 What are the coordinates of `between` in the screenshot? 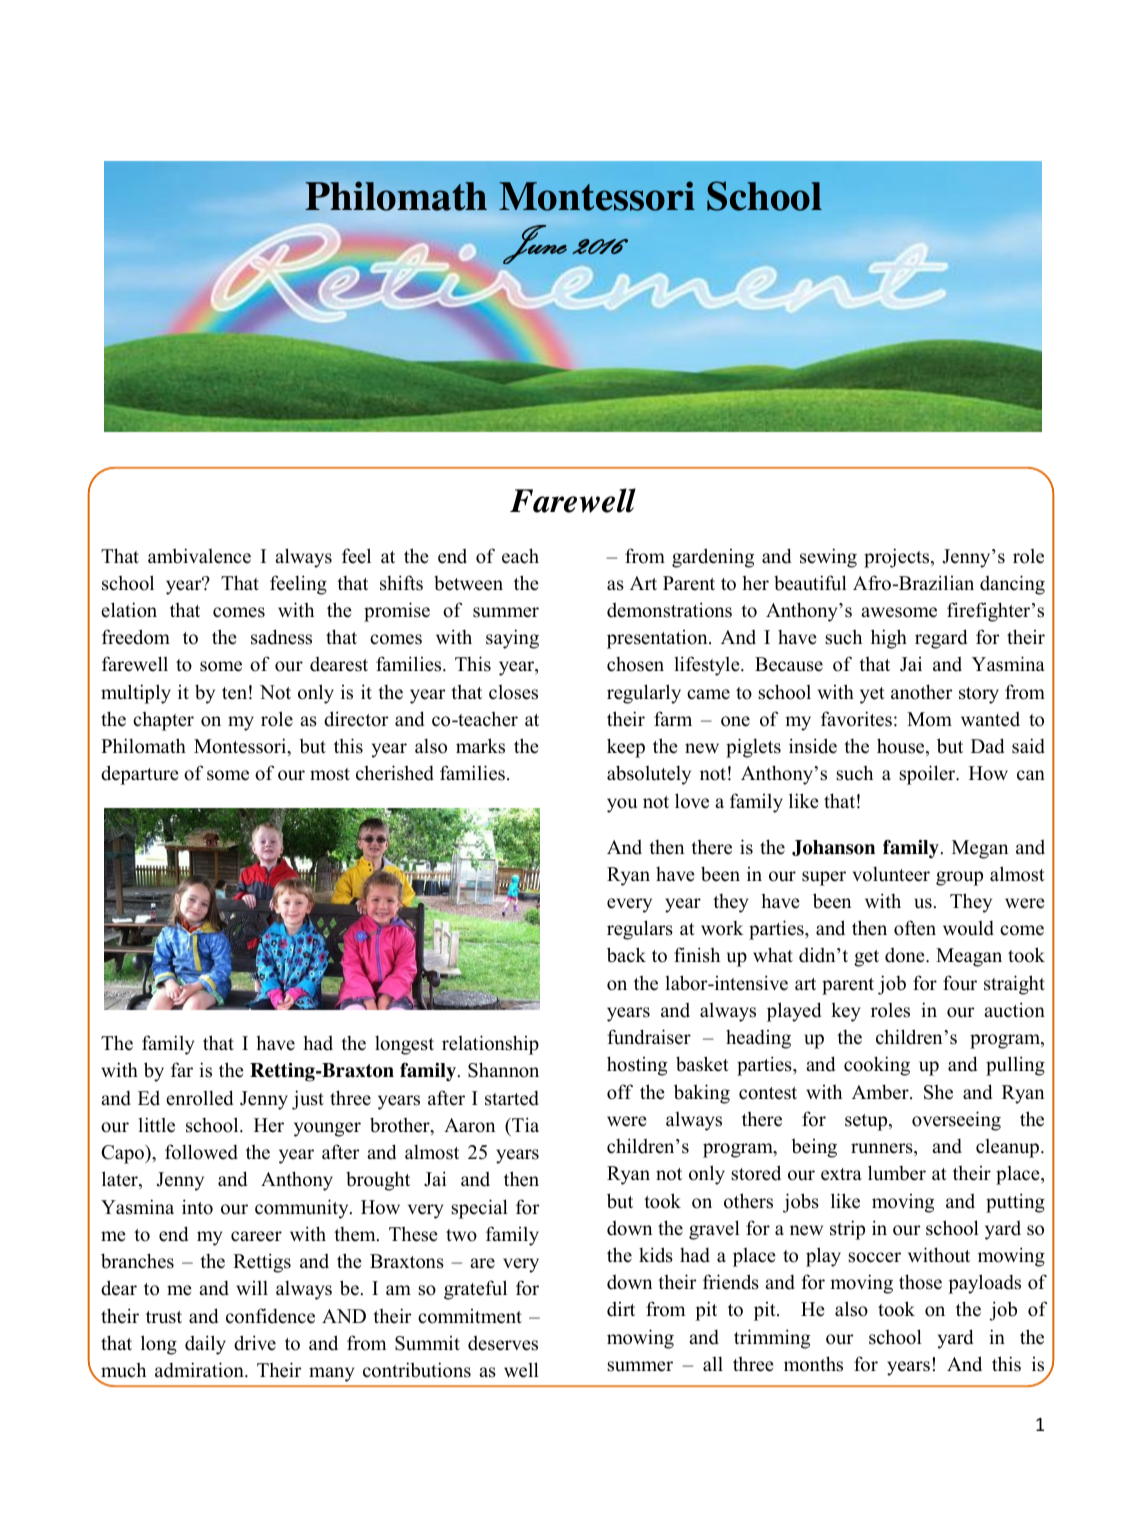 It's located at (468, 583).
